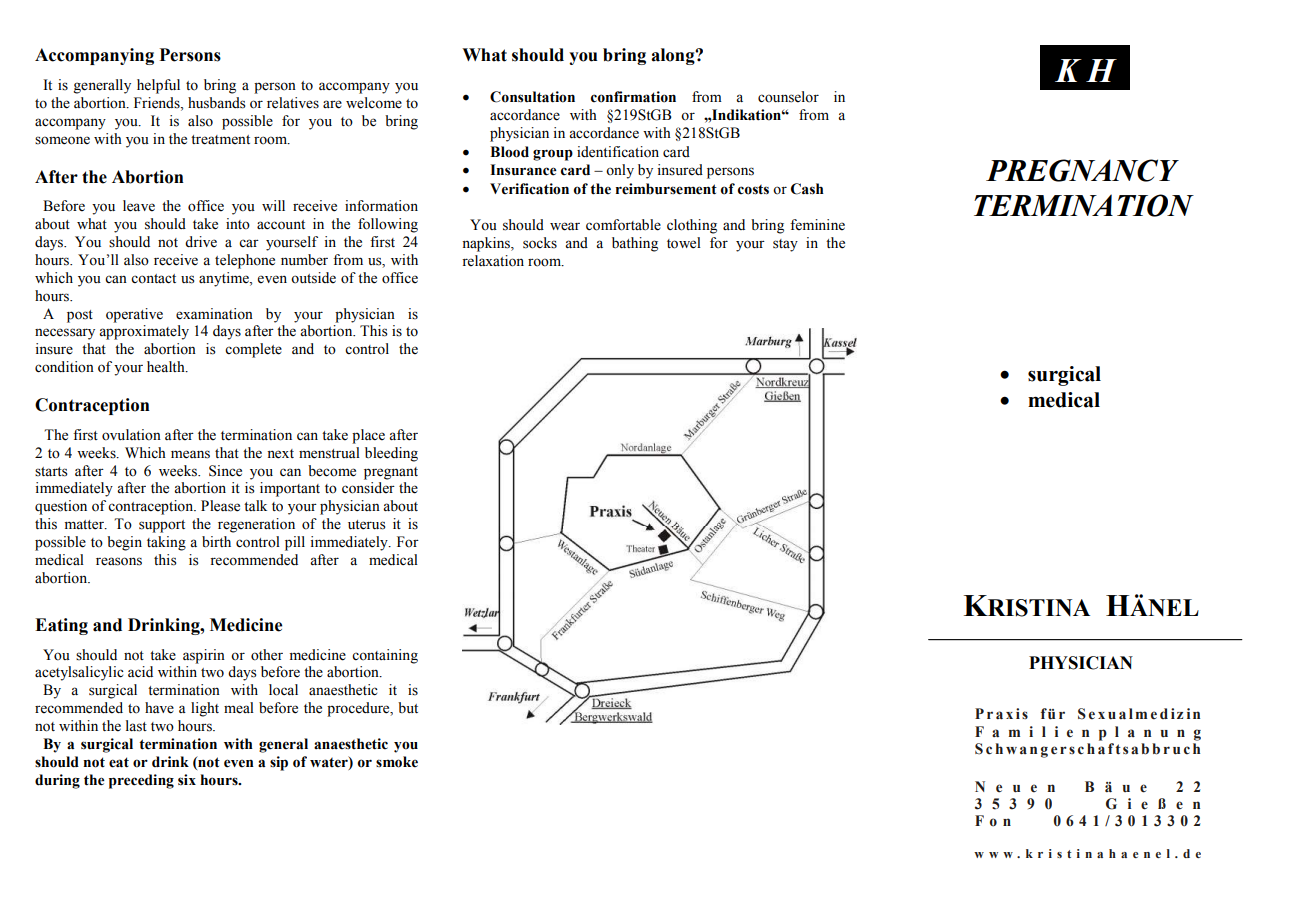 This screenshot has width=1308, height=924. I want to click on bleeding, so click(391, 454).
